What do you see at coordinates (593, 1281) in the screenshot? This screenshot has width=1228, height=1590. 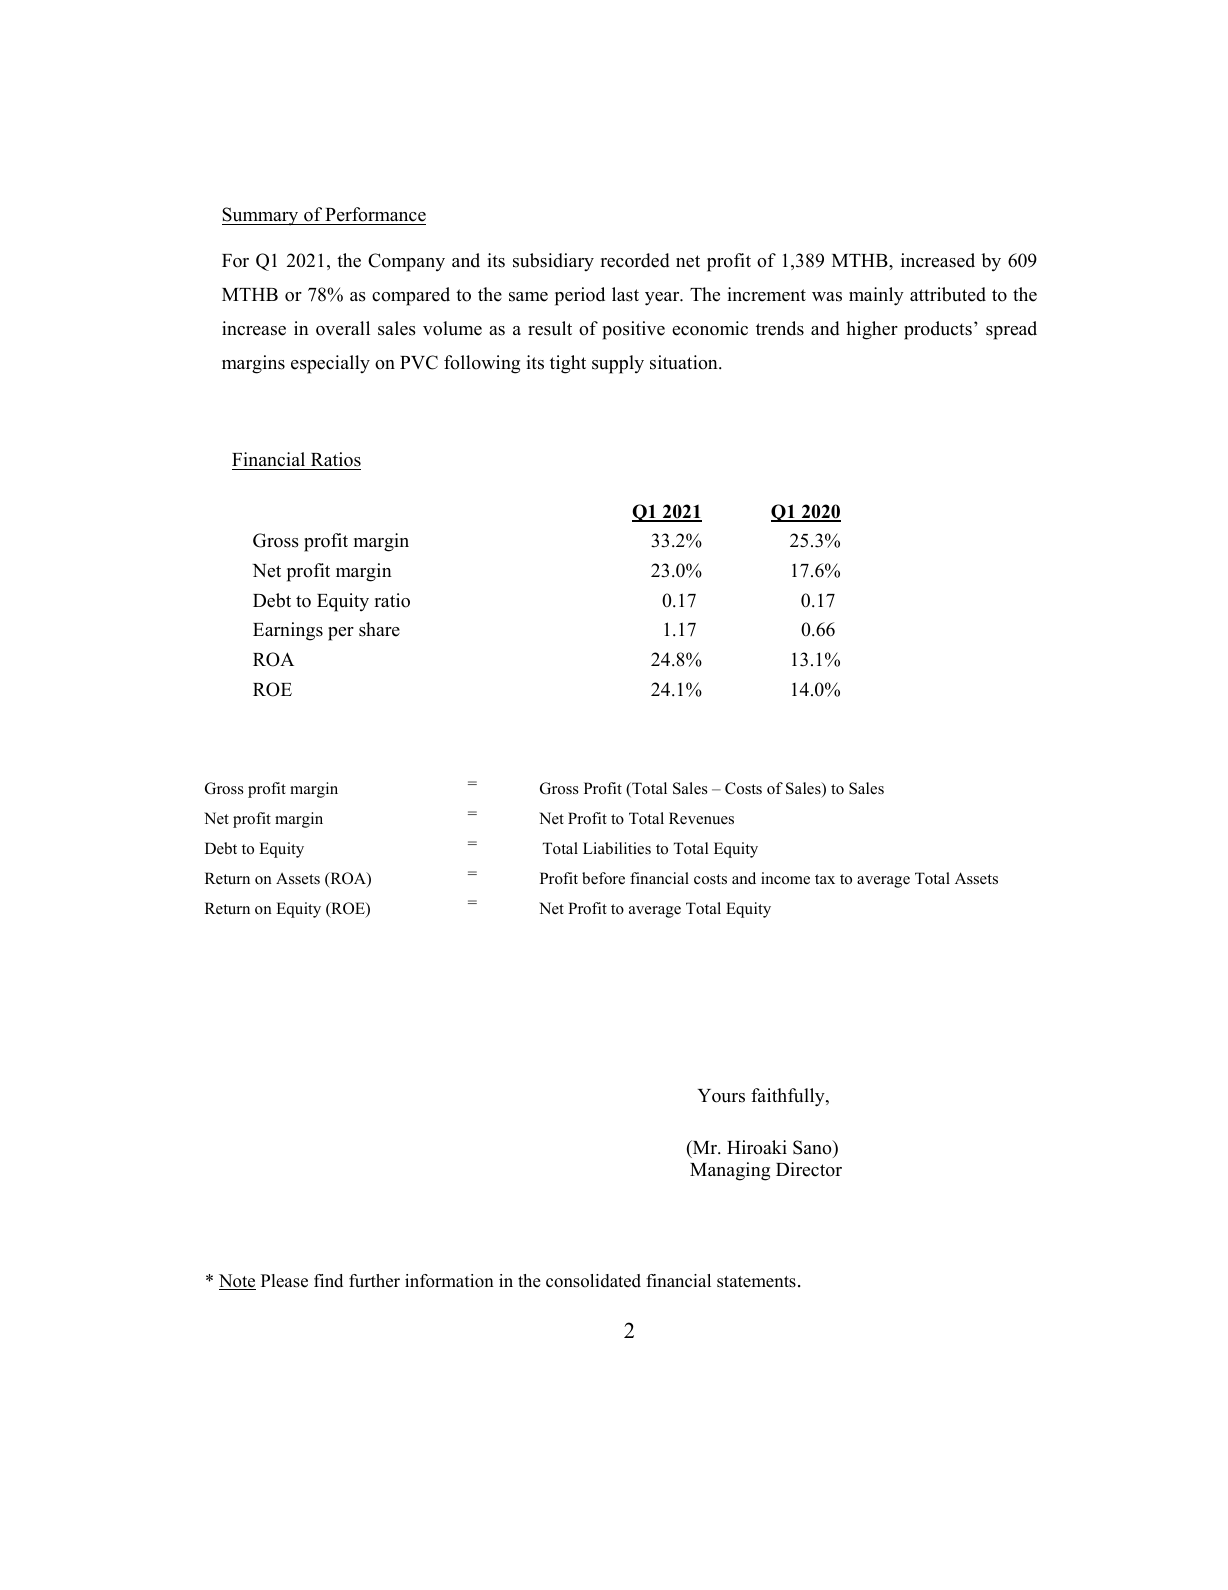 I see `consolidated` at bounding box center [593, 1281].
